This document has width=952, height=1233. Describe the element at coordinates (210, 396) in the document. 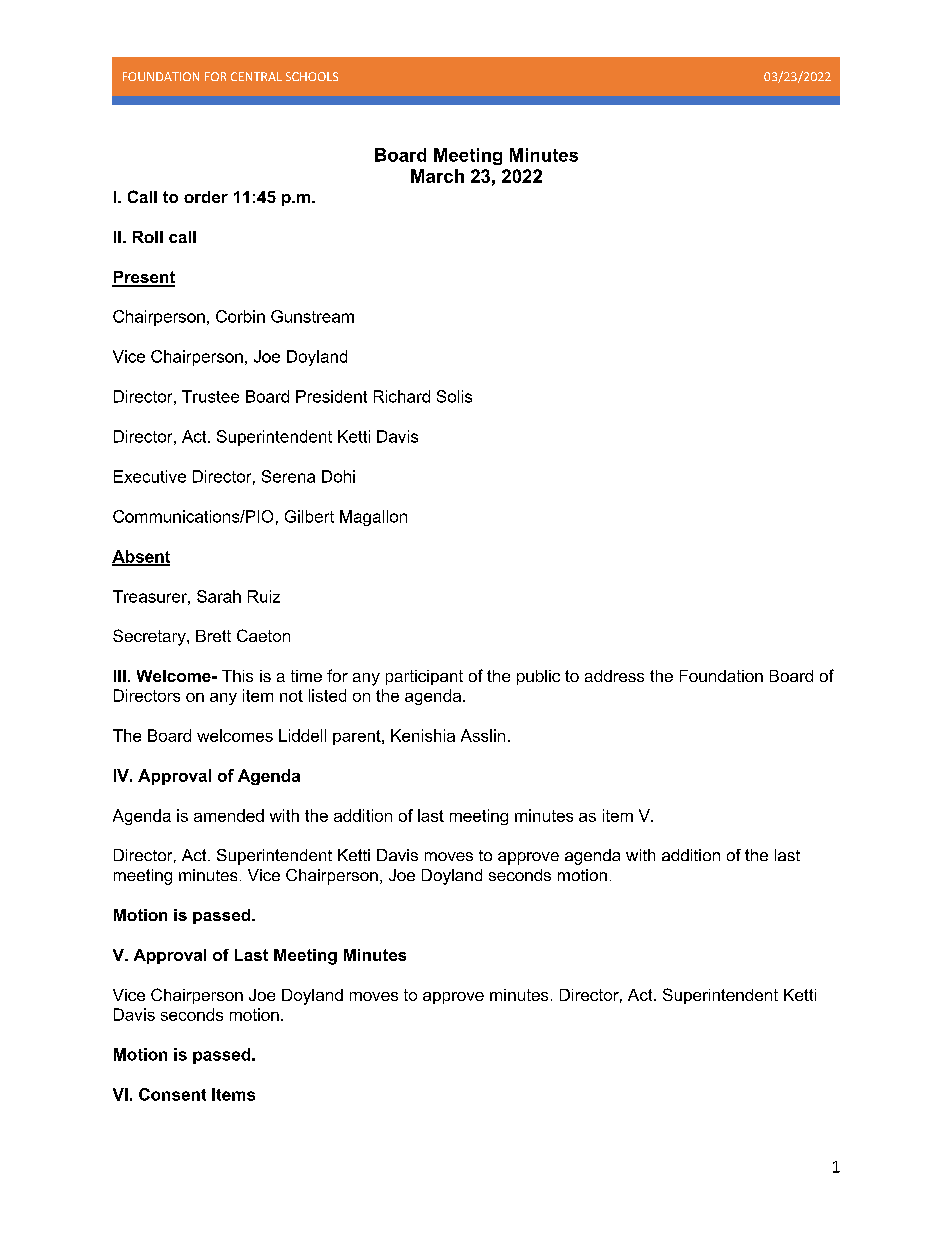

I see `Trustee` at that location.
